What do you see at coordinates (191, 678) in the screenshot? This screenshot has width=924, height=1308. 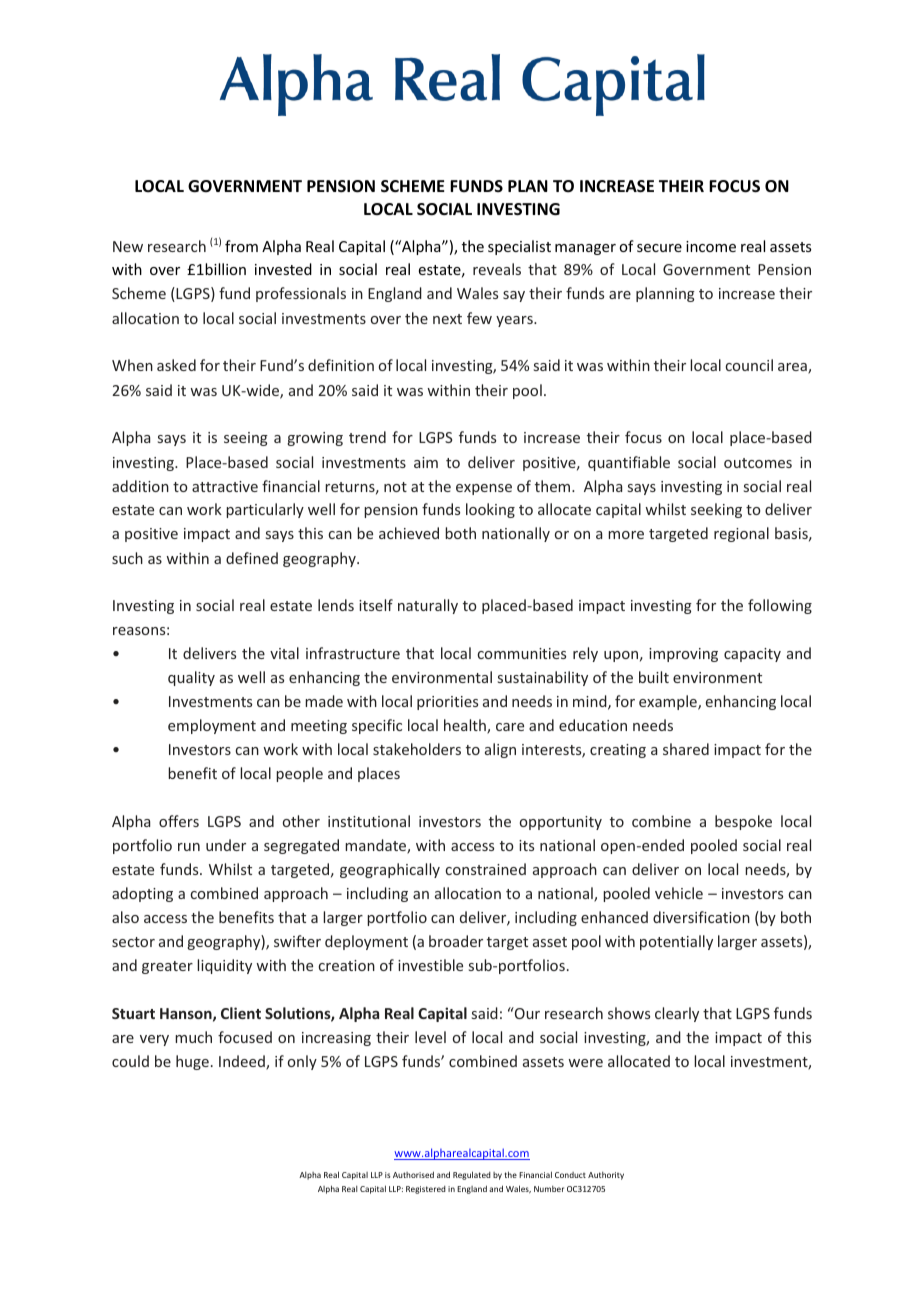 I see `quality` at bounding box center [191, 678].
